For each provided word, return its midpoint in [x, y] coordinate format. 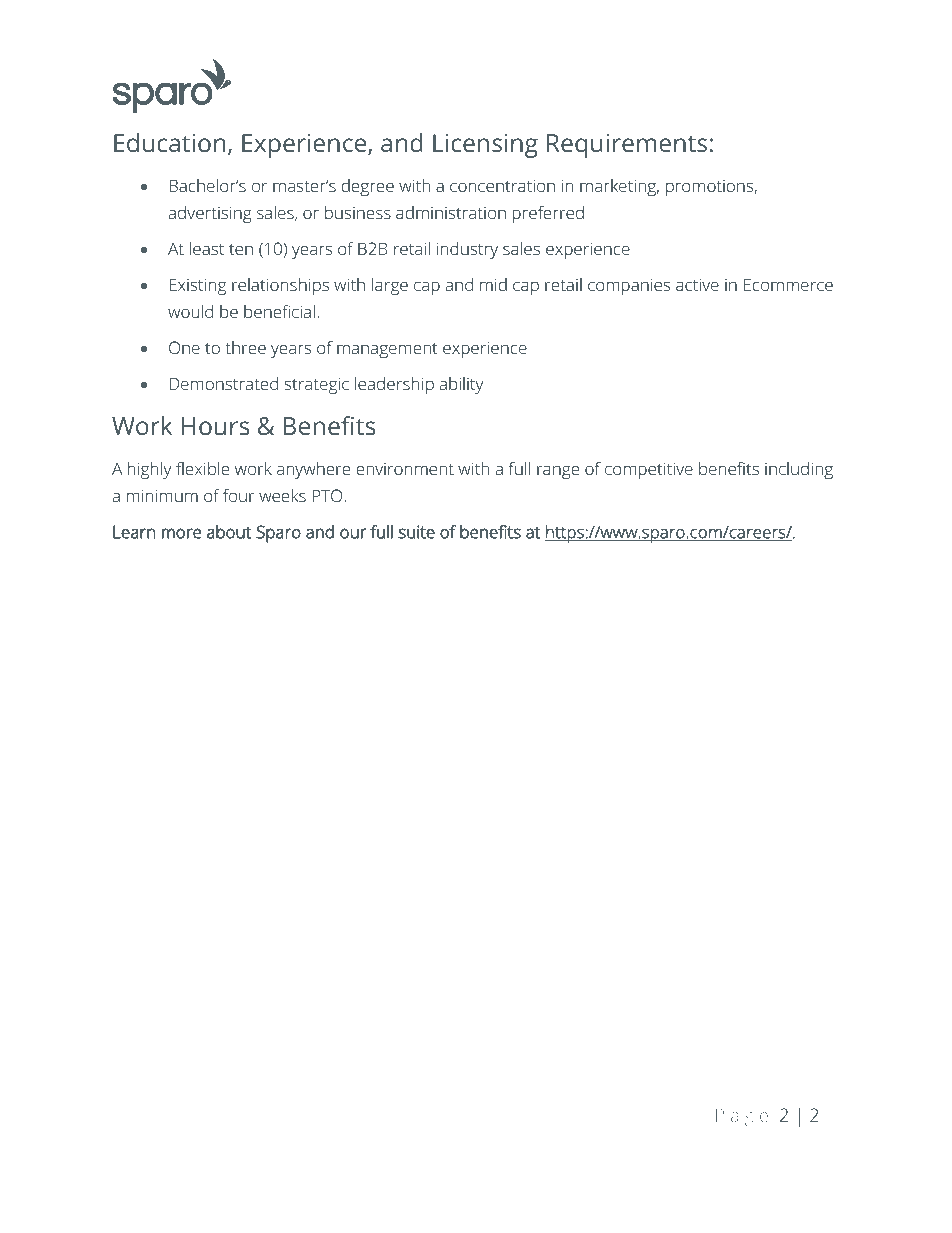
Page [742, 1117]
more [181, 533]
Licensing [485, 146]
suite [416, 532]
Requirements [627, 146]
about [229, 532]
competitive [649, 470]
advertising [210, 214]
